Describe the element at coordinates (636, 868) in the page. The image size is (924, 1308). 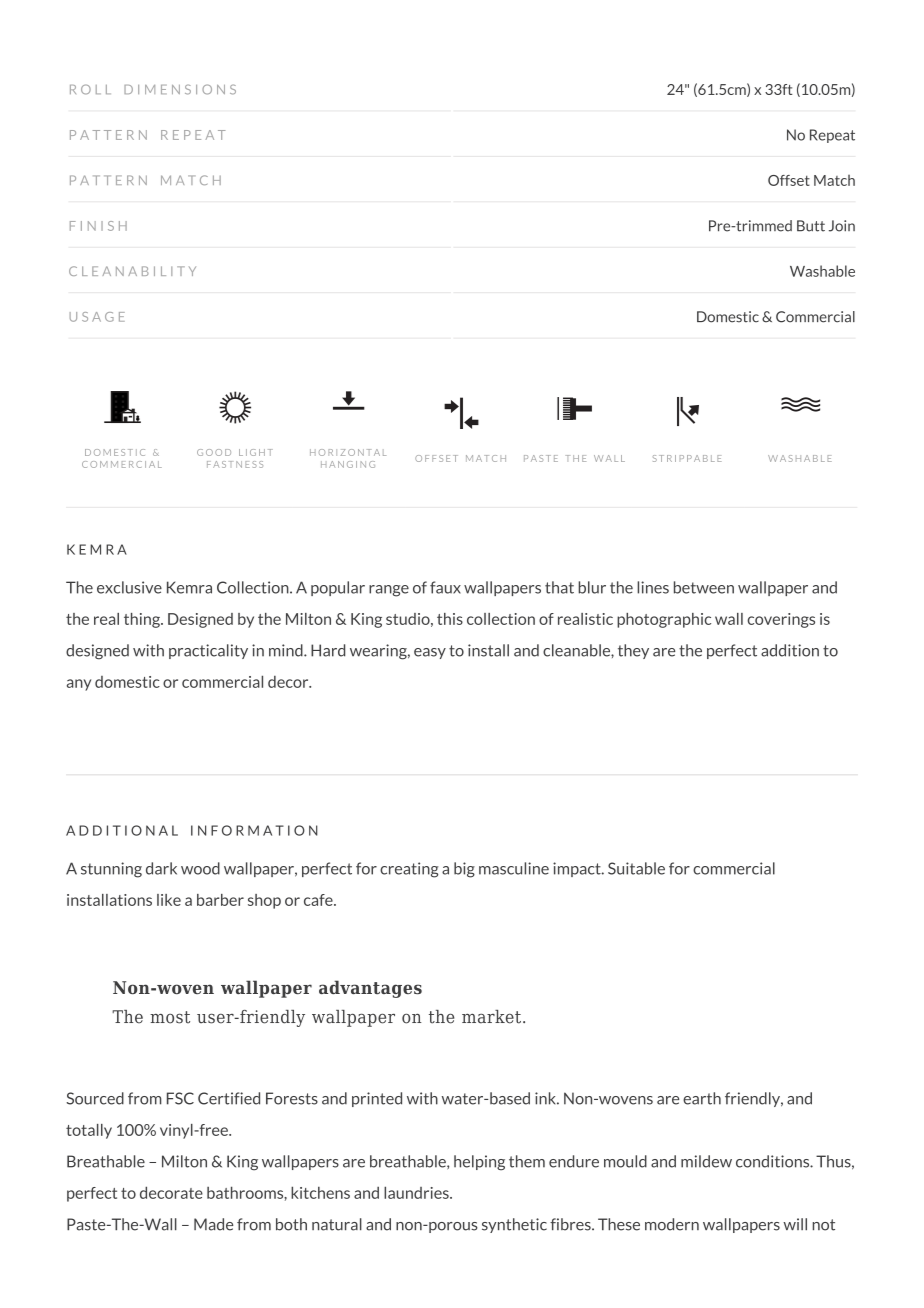
I see `Suitable` at that location.
